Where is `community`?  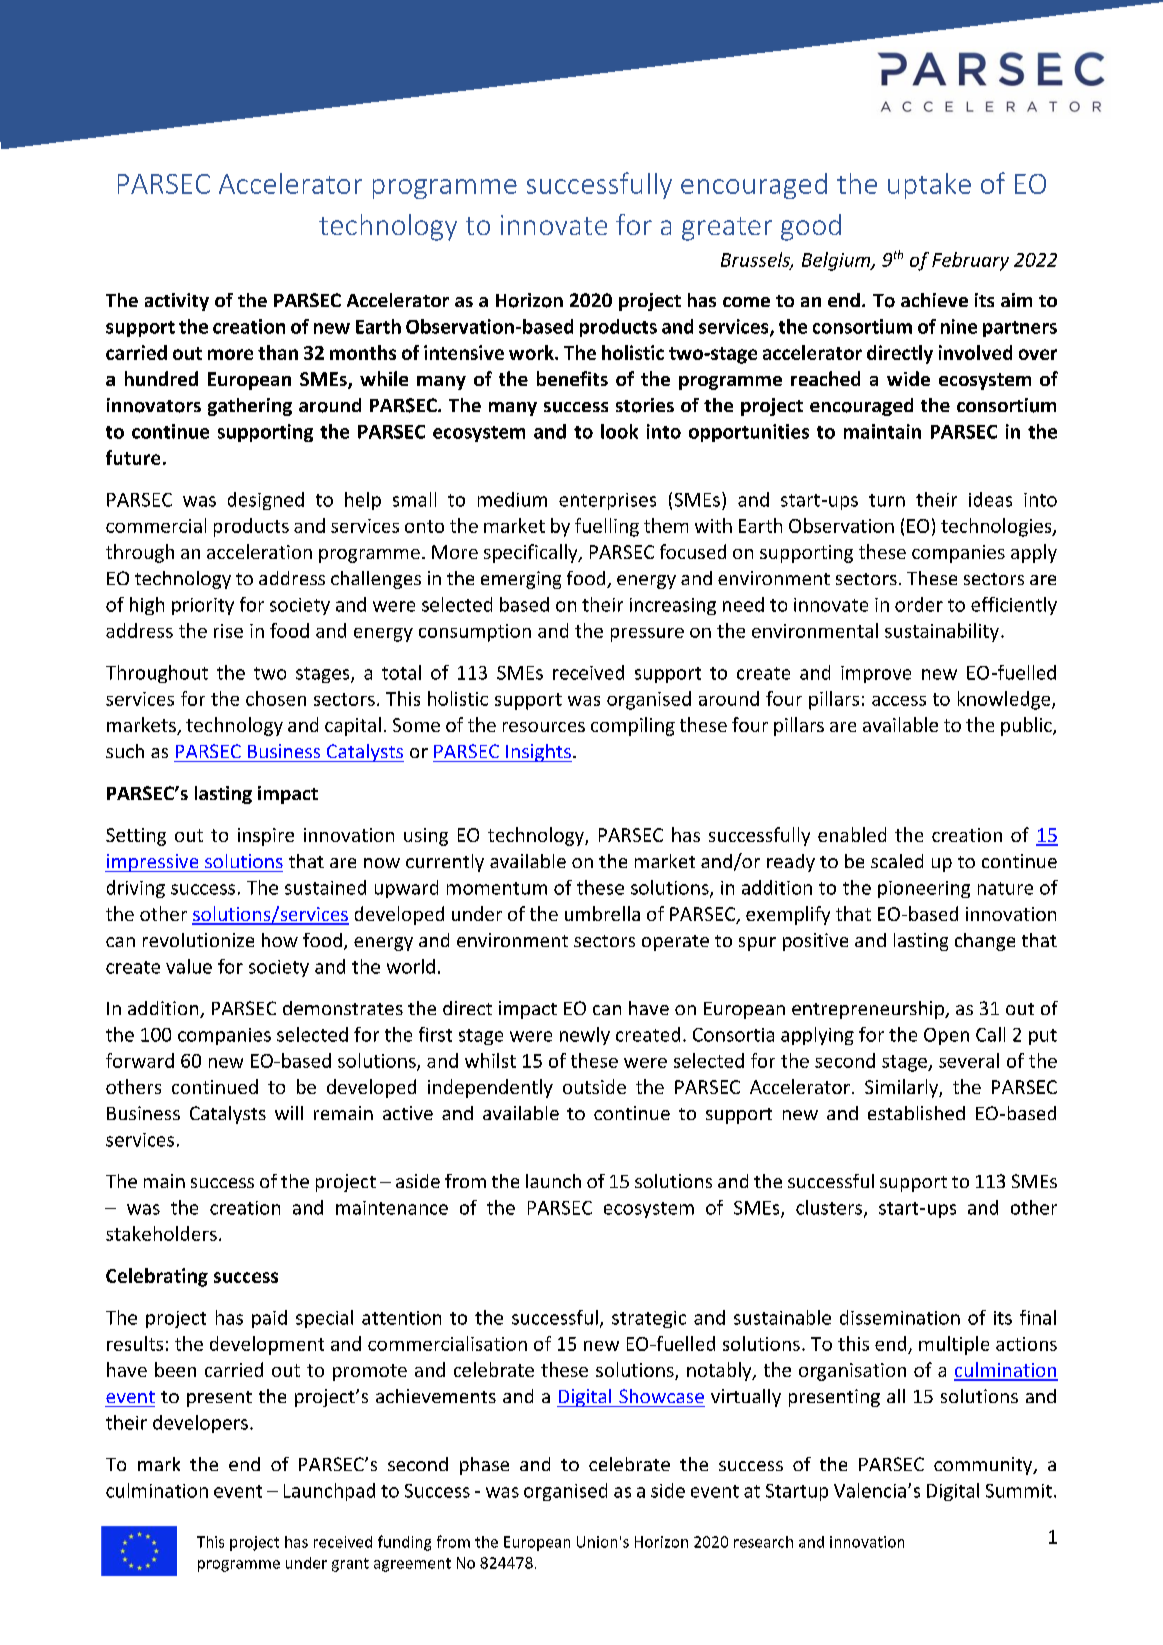 community is located at coordinates (984, 1466).
